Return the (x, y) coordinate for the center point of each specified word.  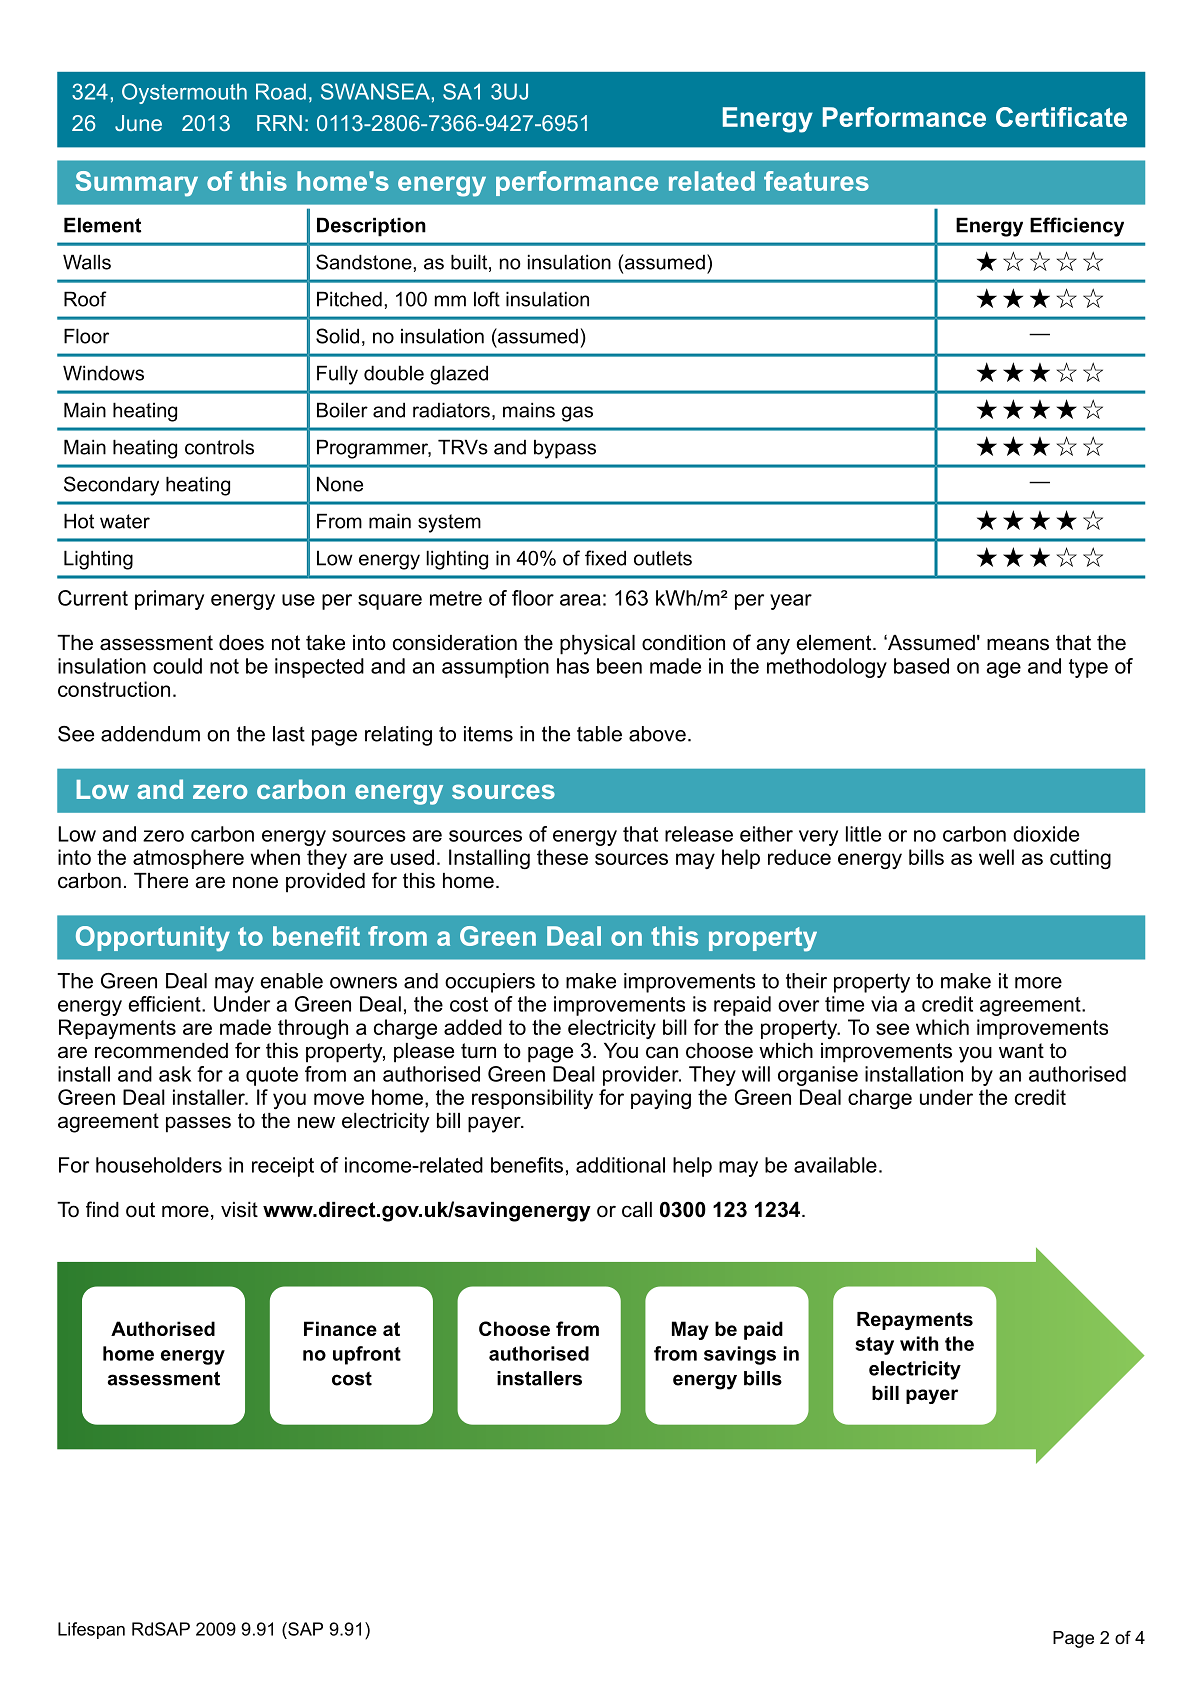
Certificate (1061, 117)
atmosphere (188, 859)
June (138, 123)
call (637, 1210)
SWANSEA (375, 91)
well (996, 857)
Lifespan (91, 1630)
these (562, 857)
